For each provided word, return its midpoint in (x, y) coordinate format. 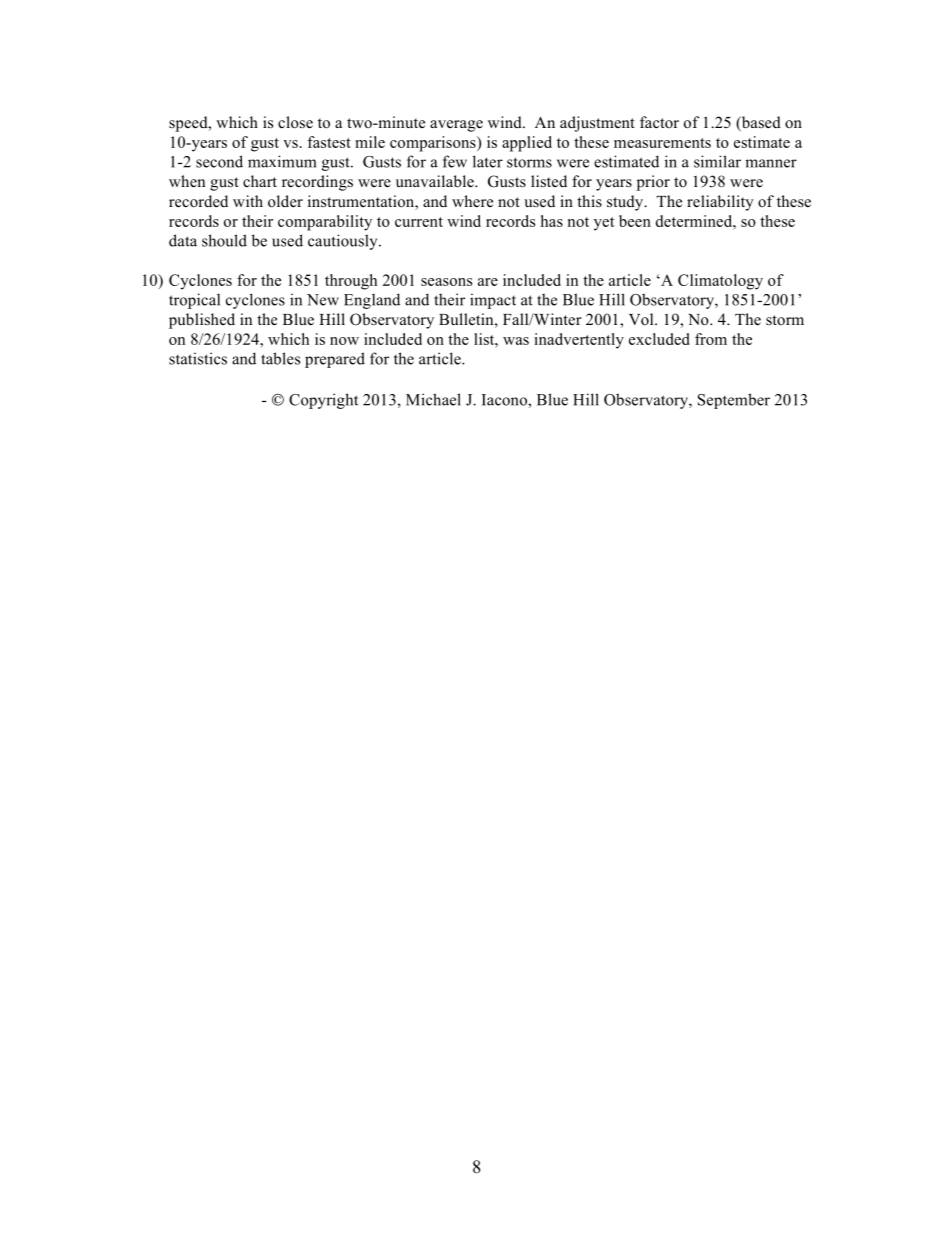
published (202, 321)
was (516, 341)
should (224, 240)
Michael (433, 399)
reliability (720, 203)
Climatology (720, 282)
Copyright (323, 401)
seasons (446, 282)
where (472, 201)
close (295, 122)
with (248, 201)
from (711, 339)
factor (659, 122)
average (456, 126)
